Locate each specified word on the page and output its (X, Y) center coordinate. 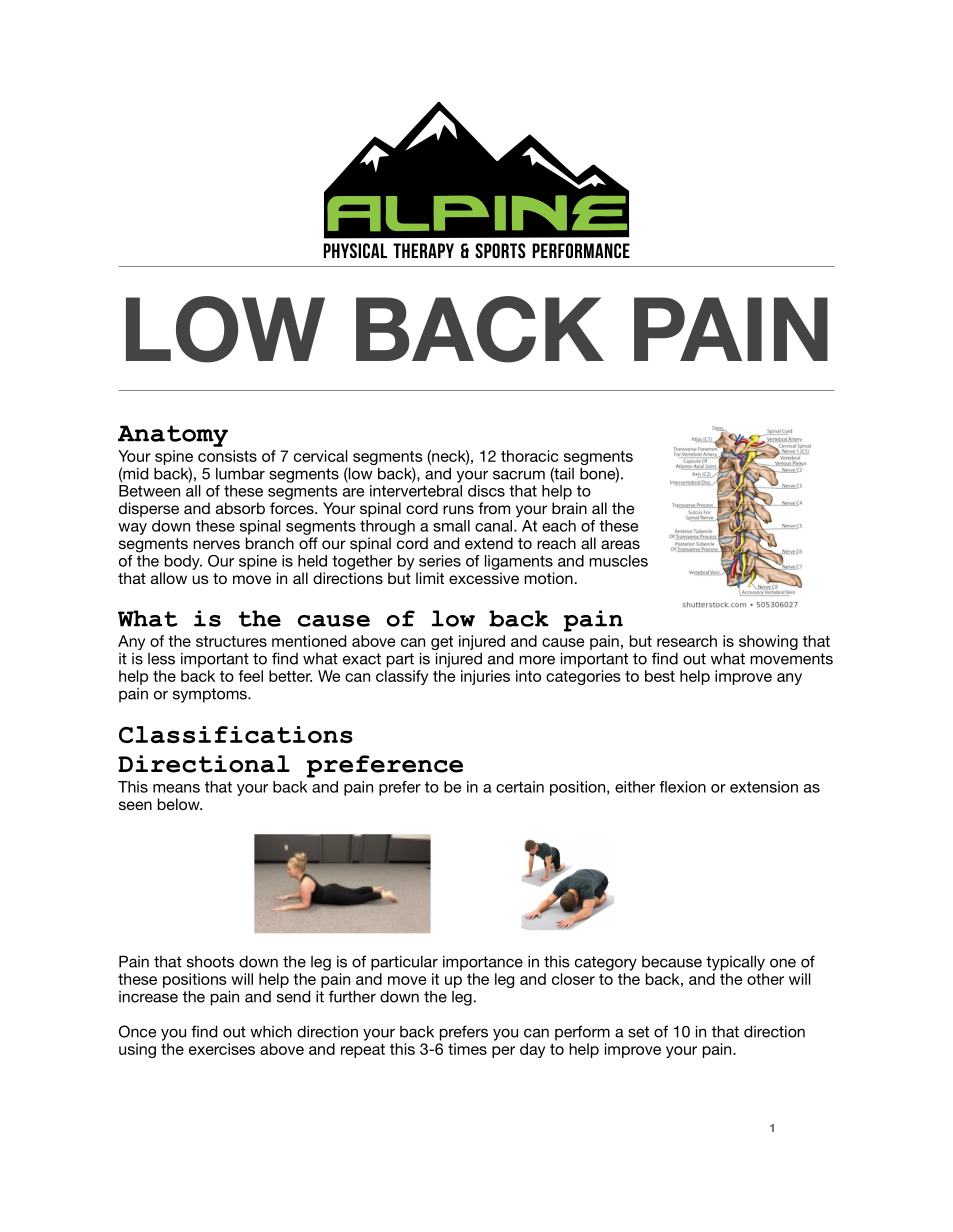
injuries (485, 677)
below (180, 804)
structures (231, 641)
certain (520, 787)
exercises (222, 1049)
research (687, 641)
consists (227, 456)
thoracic (529, 456)
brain (569, 508)
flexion (682, 787)
